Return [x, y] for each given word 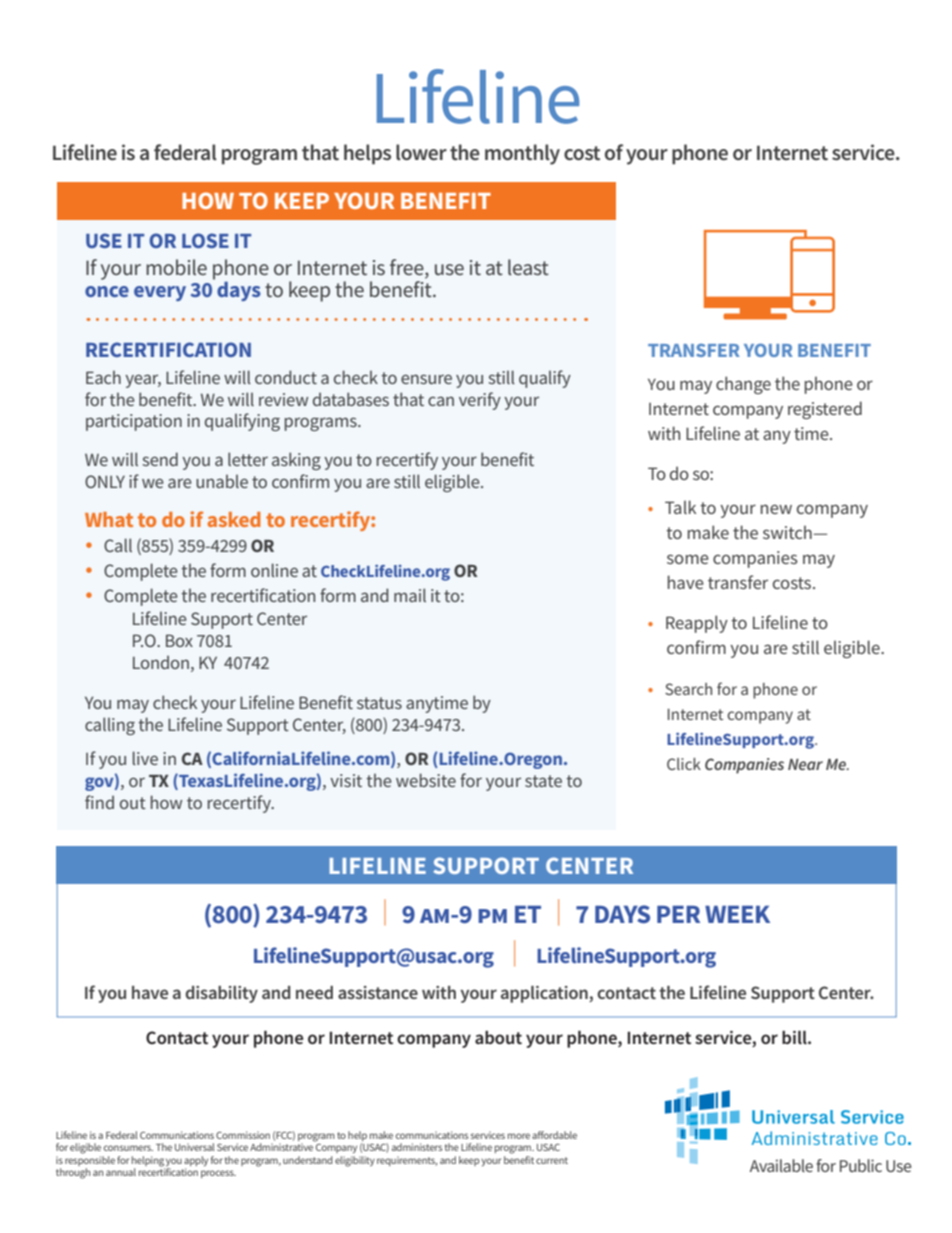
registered [825, 410]
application [545, 994]
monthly [522, 154]
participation [134, 422]
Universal [195, 1147]
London [161, 662]
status [379, 703]
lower [421, 152]
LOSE [205, 240]
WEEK [737, 914]
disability [221, 994]
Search [688, 689]
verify [480, 401]
